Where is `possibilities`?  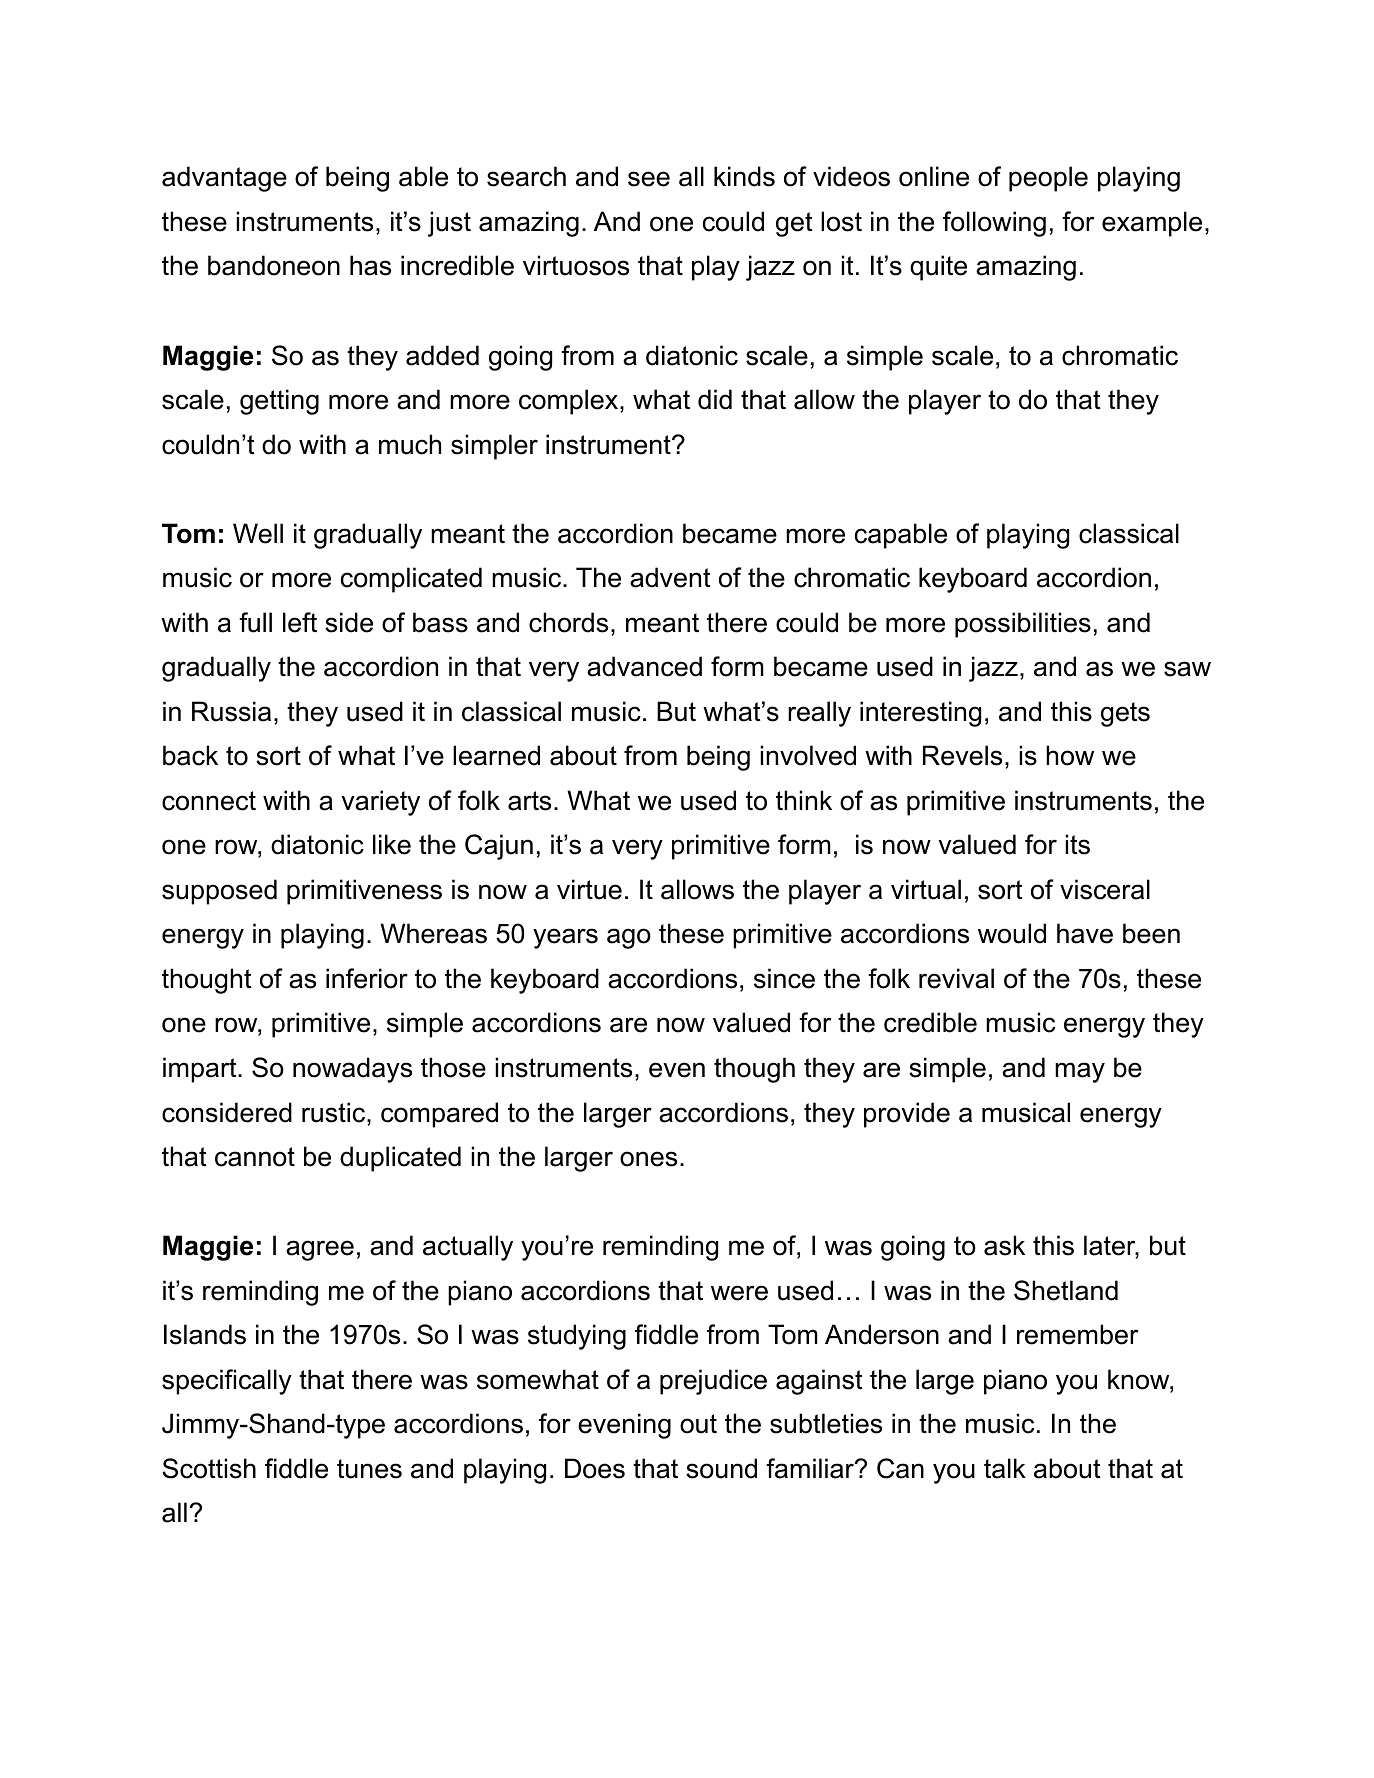
possibilities is located at coordinates (1023, 625).
